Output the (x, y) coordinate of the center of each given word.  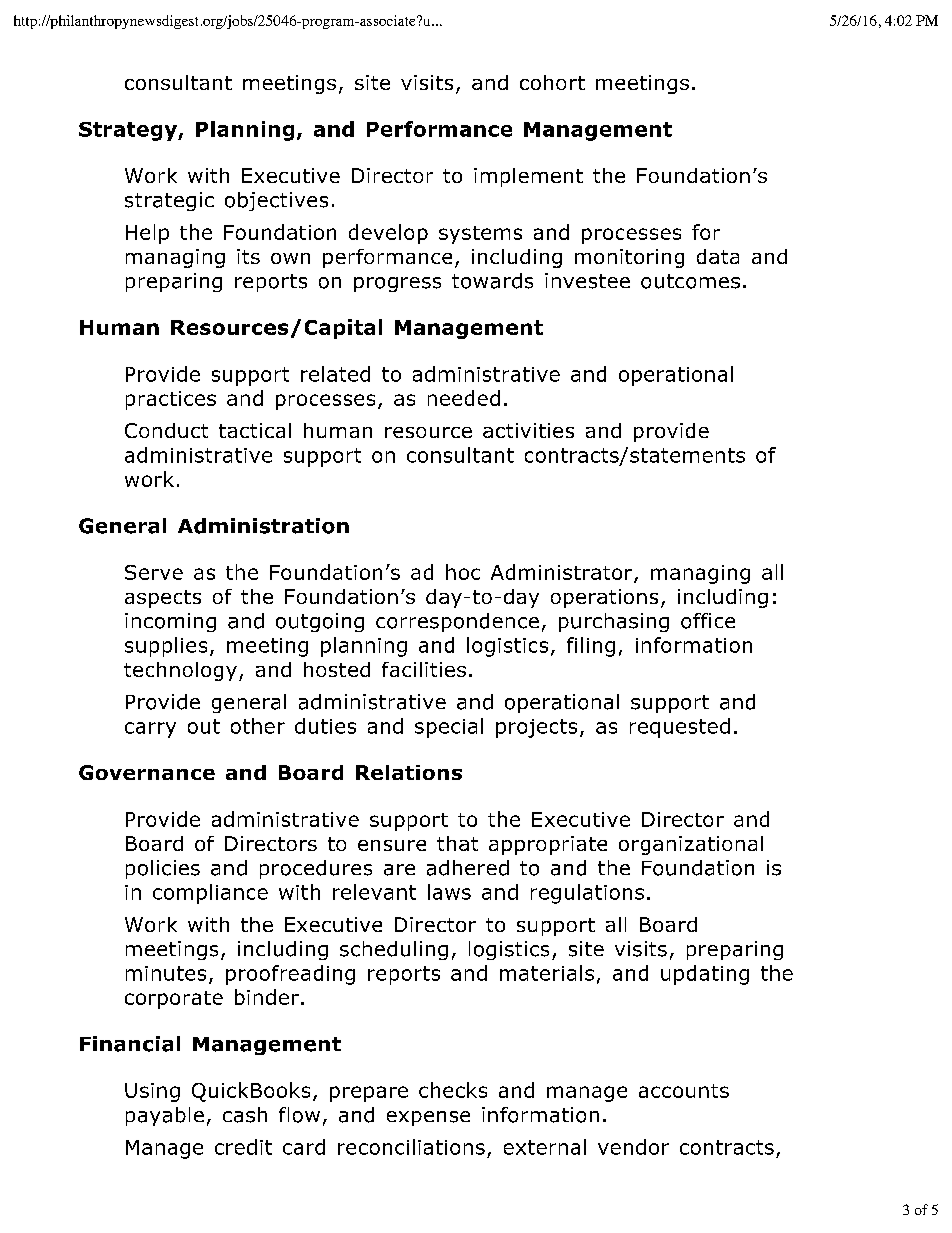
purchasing (614, 622)
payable (165, 1116)
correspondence (457, 622)
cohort (552, 82)
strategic (169, 201)
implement (528, 177)
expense (428, 1118)
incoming (170, 622)
